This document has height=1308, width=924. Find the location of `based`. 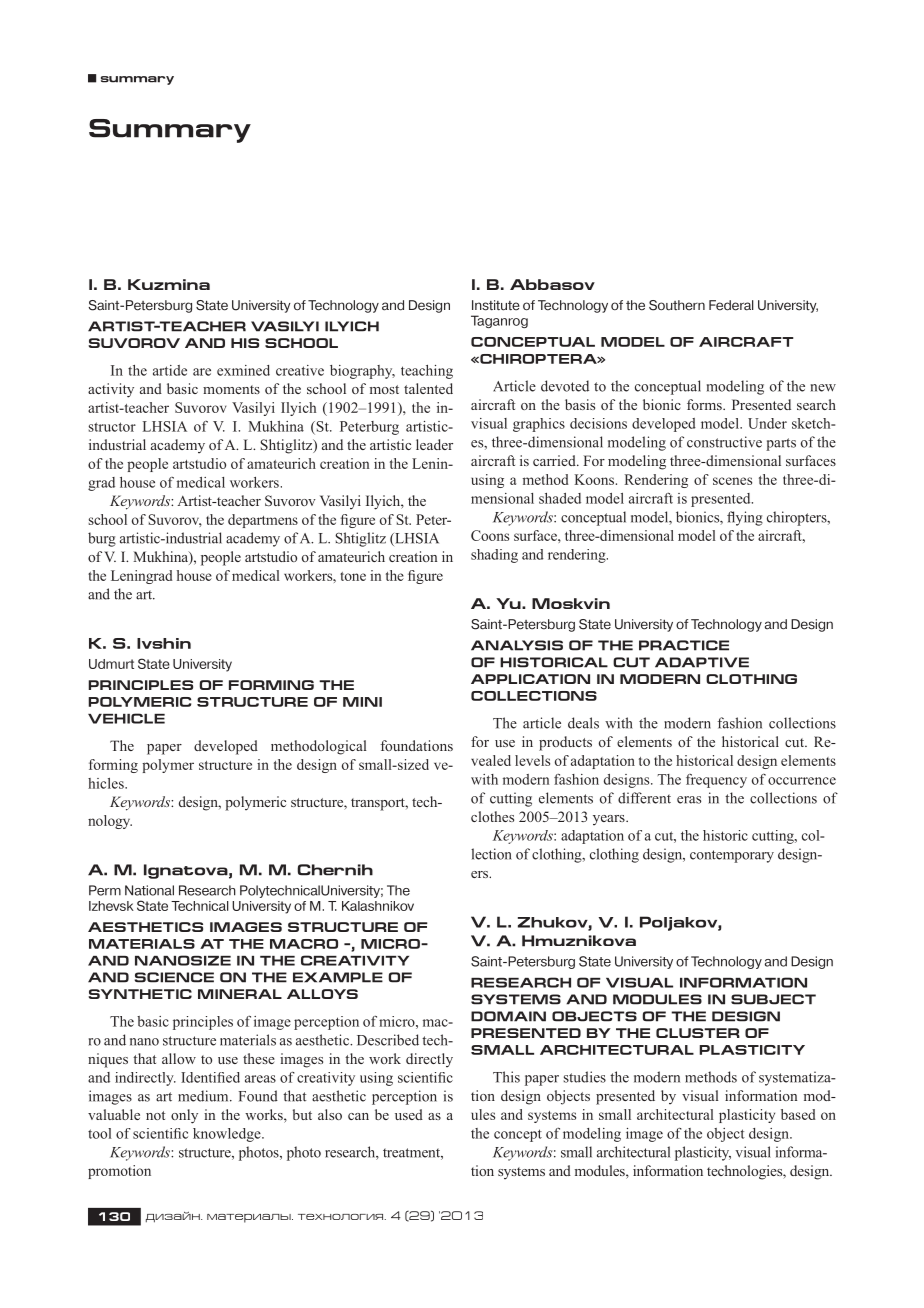

based is located at coordinates (798, 1114).
